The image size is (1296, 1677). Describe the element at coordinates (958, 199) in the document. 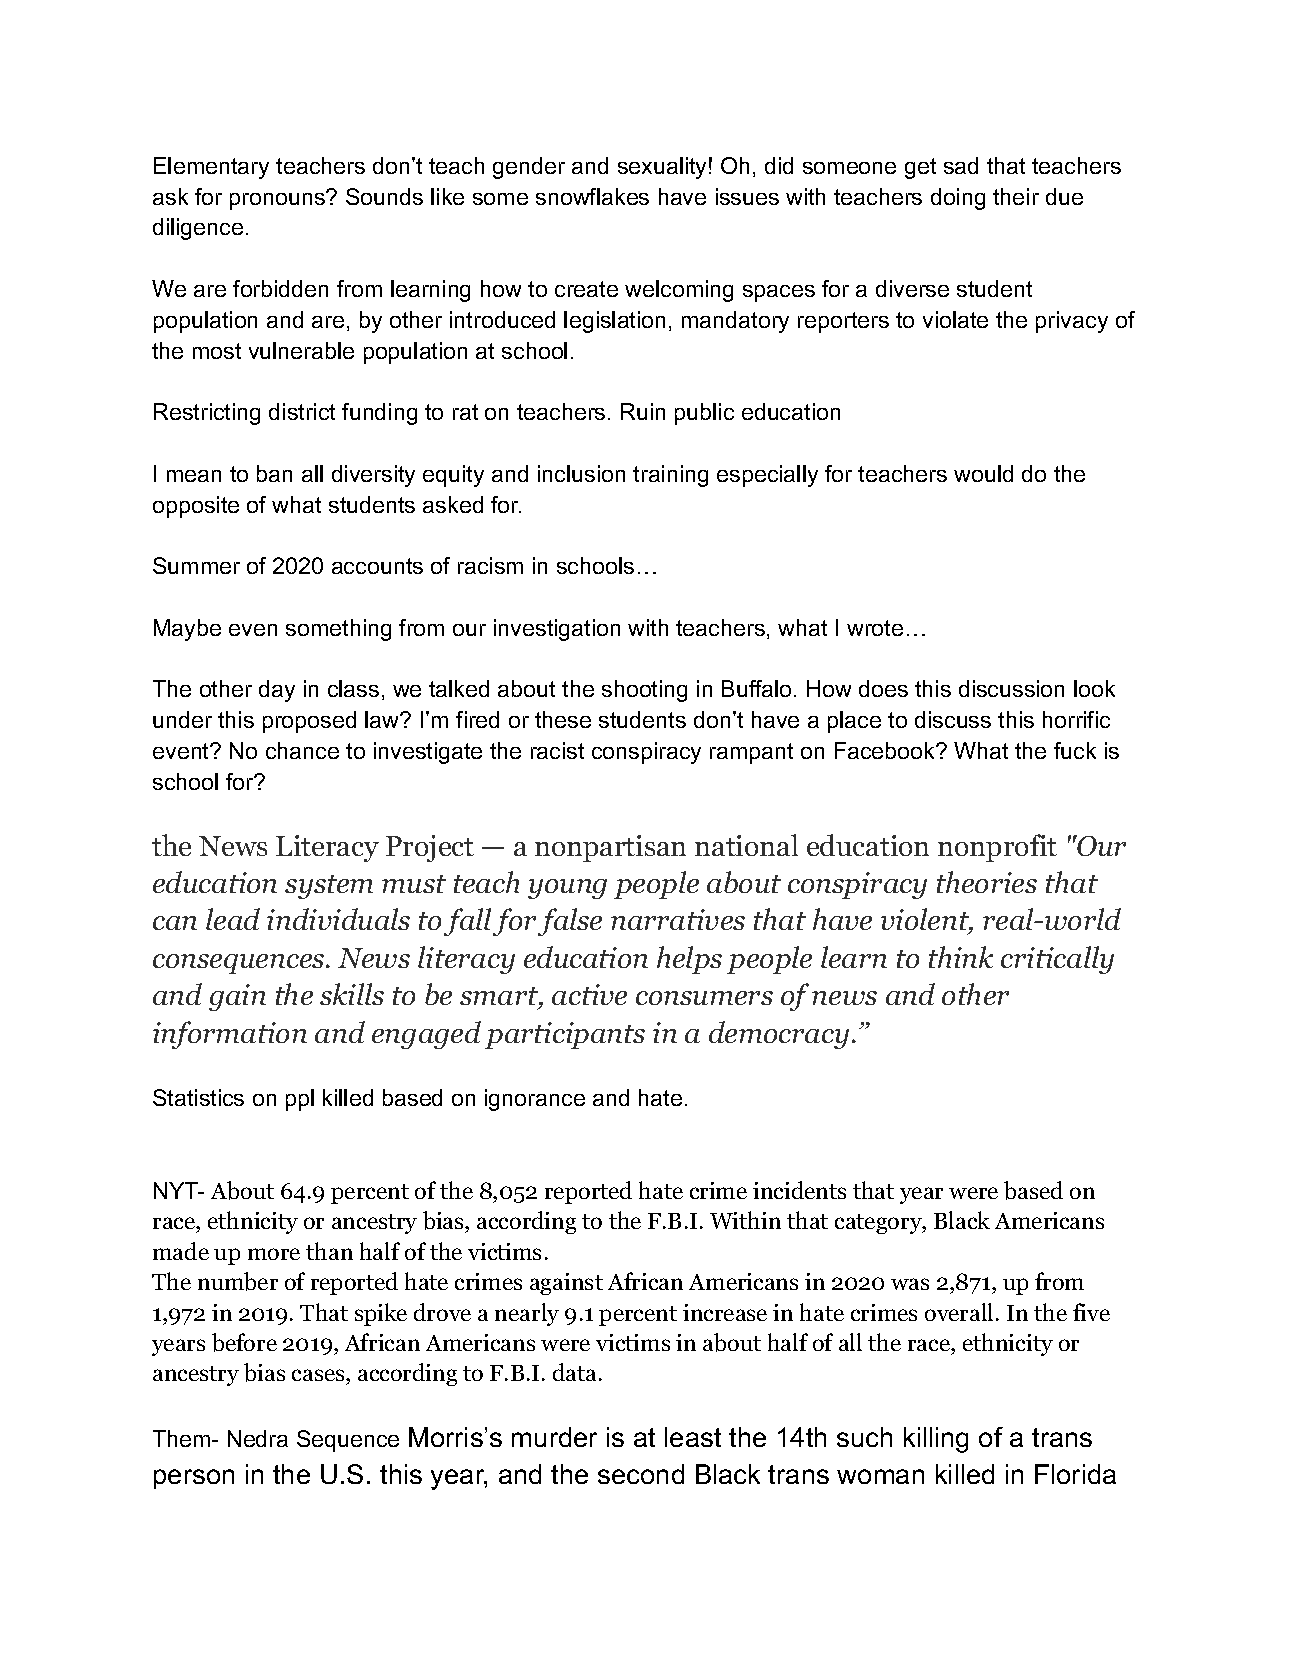

I see `doing` at that location.
